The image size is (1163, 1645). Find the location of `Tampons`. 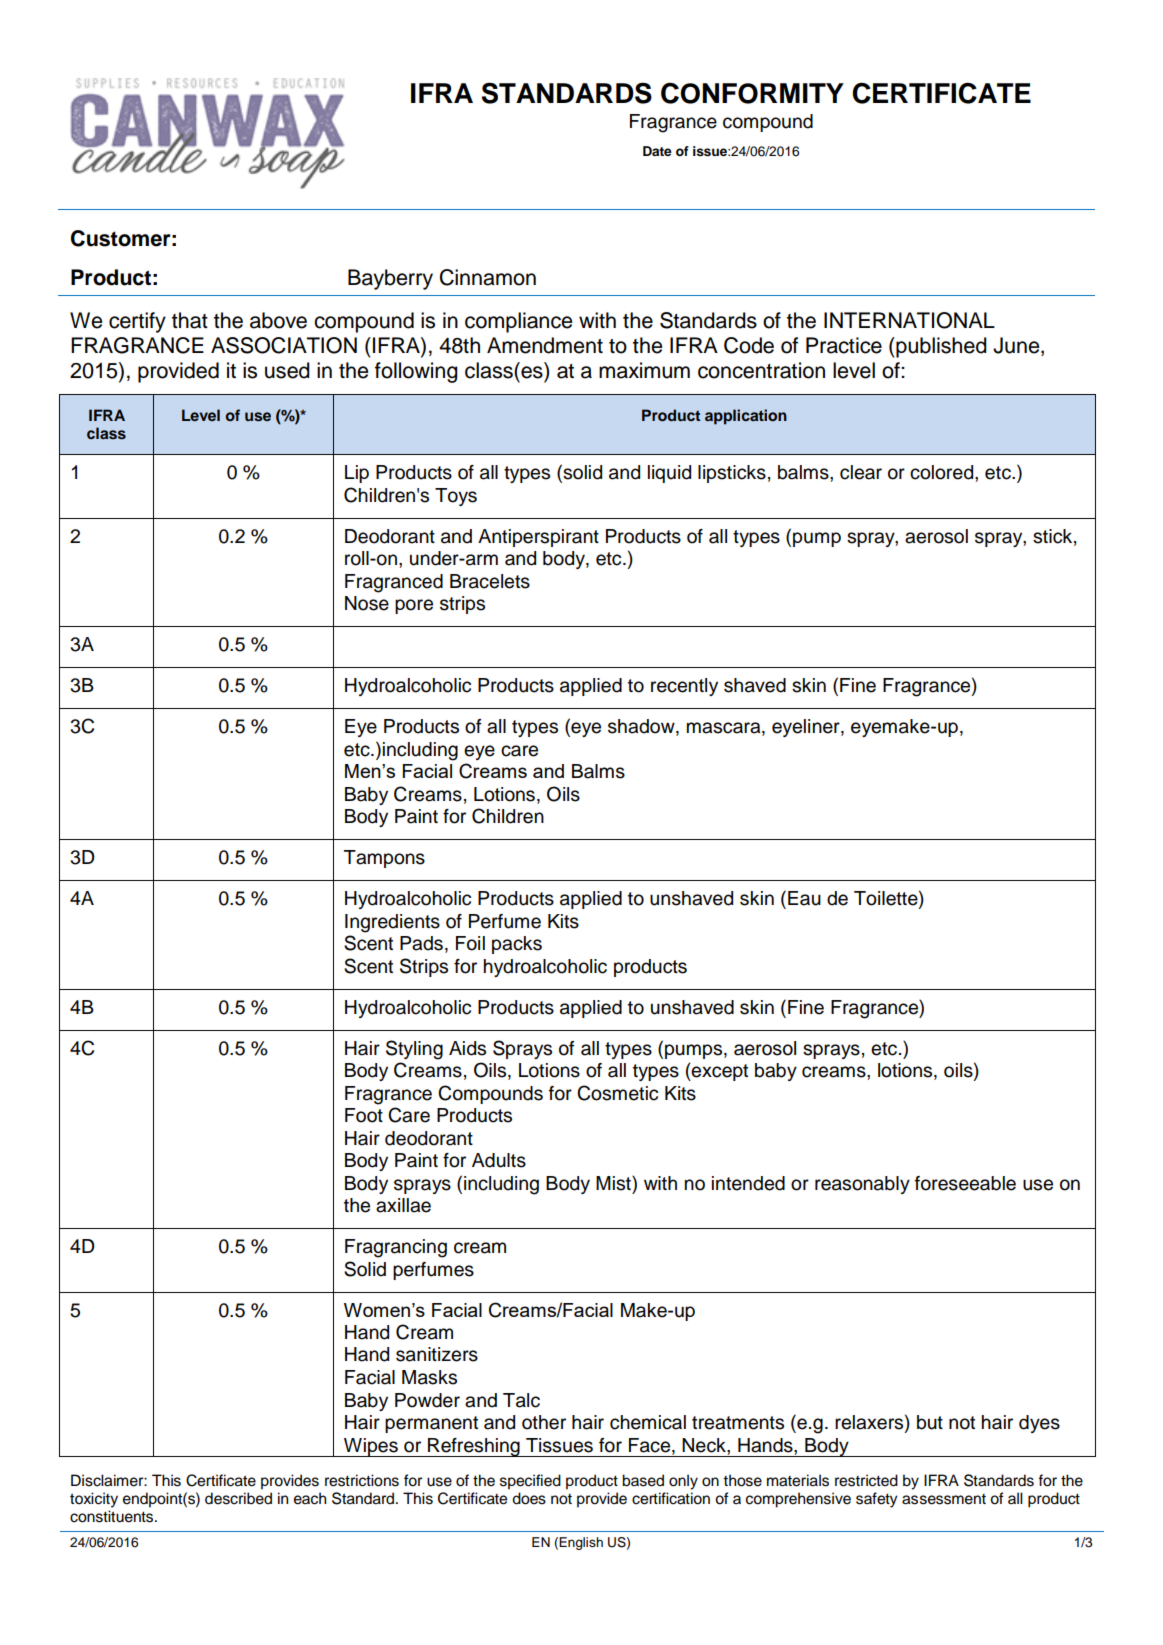

Tampons is located at coordinates (384, 859).
